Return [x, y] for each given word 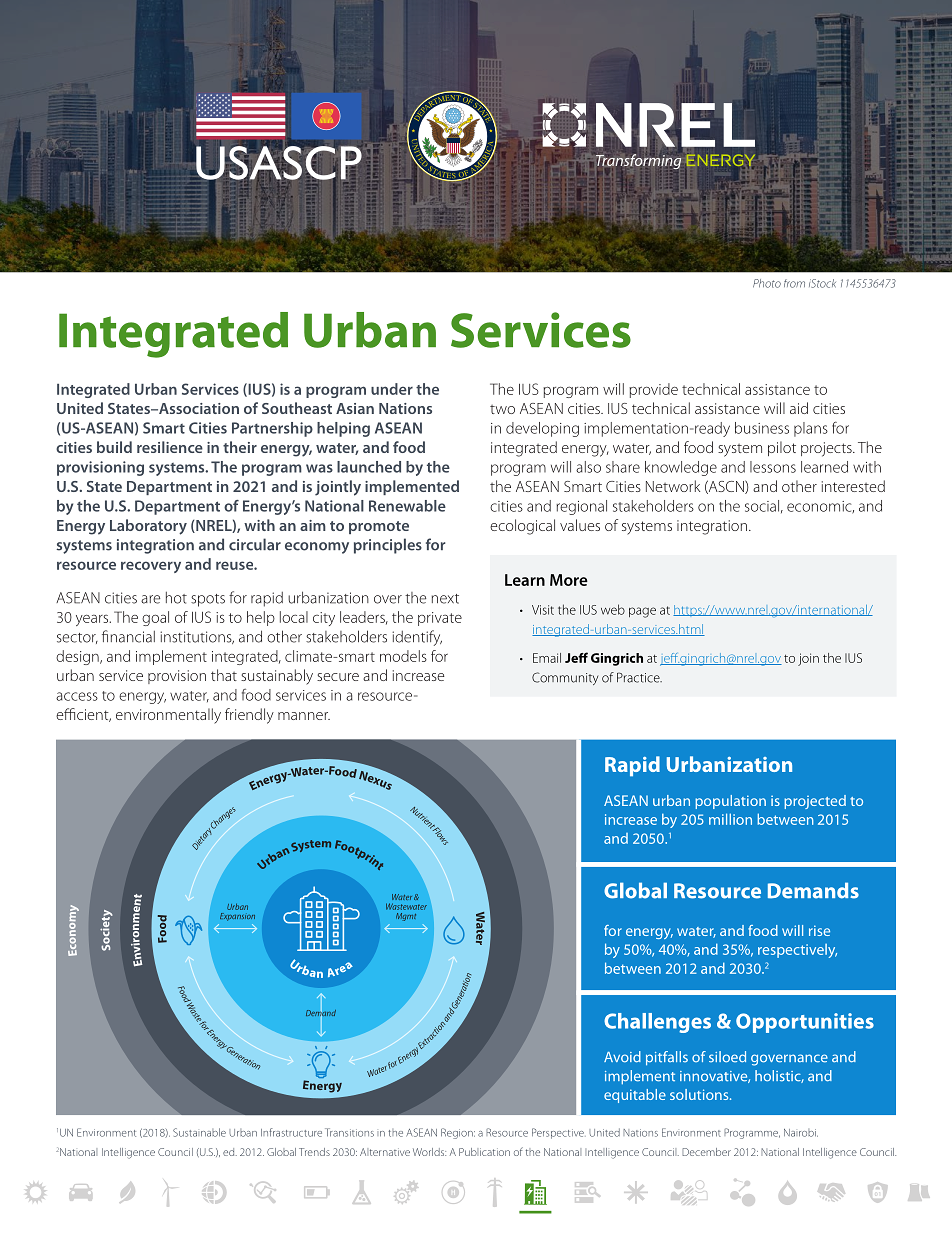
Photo [767, 283]
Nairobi [801, 1133]
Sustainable [199, 1132]
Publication [484, 1152]
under [392, 389]
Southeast [297, 408]
